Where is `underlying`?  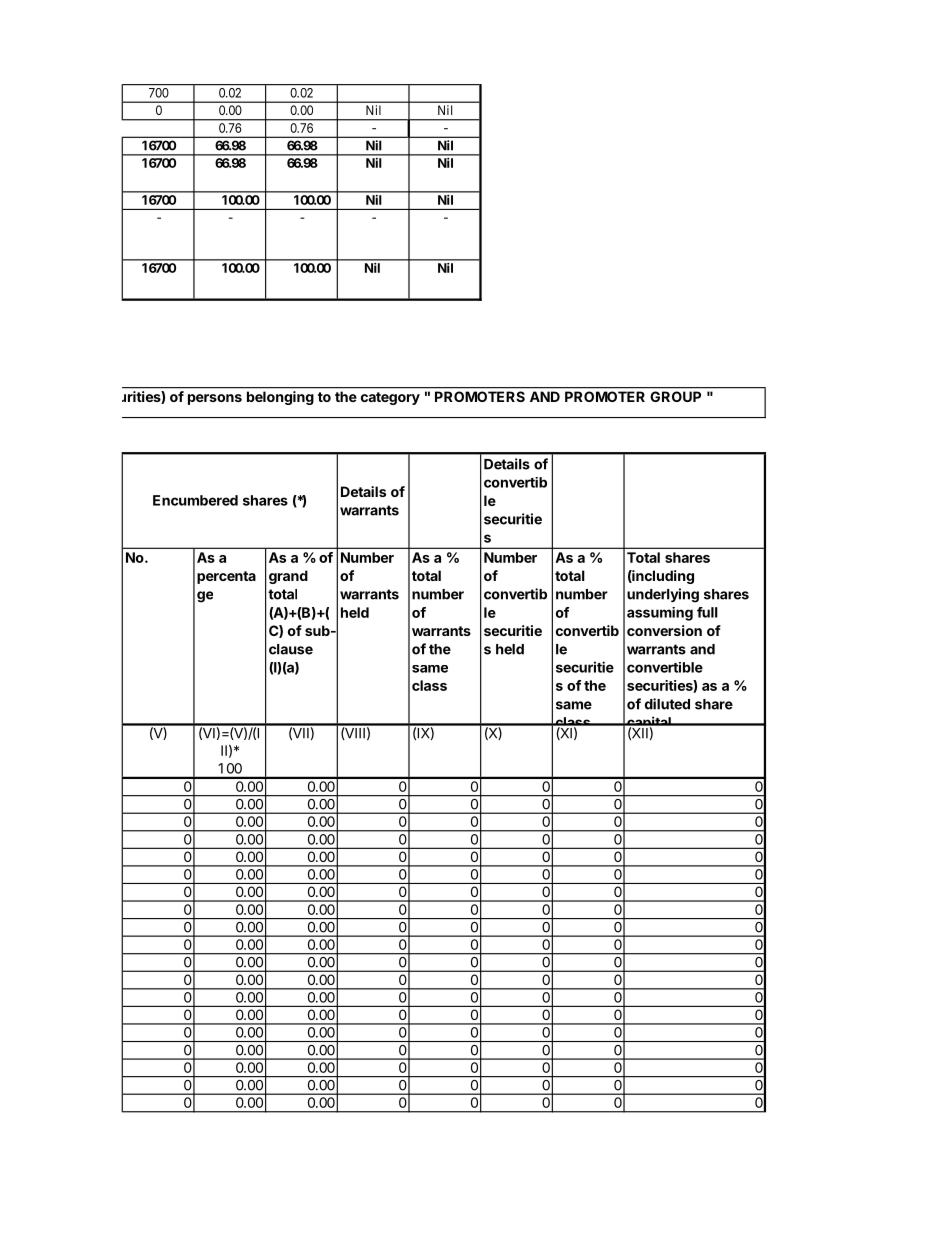
underlying is located at coordinates (663, 595).
